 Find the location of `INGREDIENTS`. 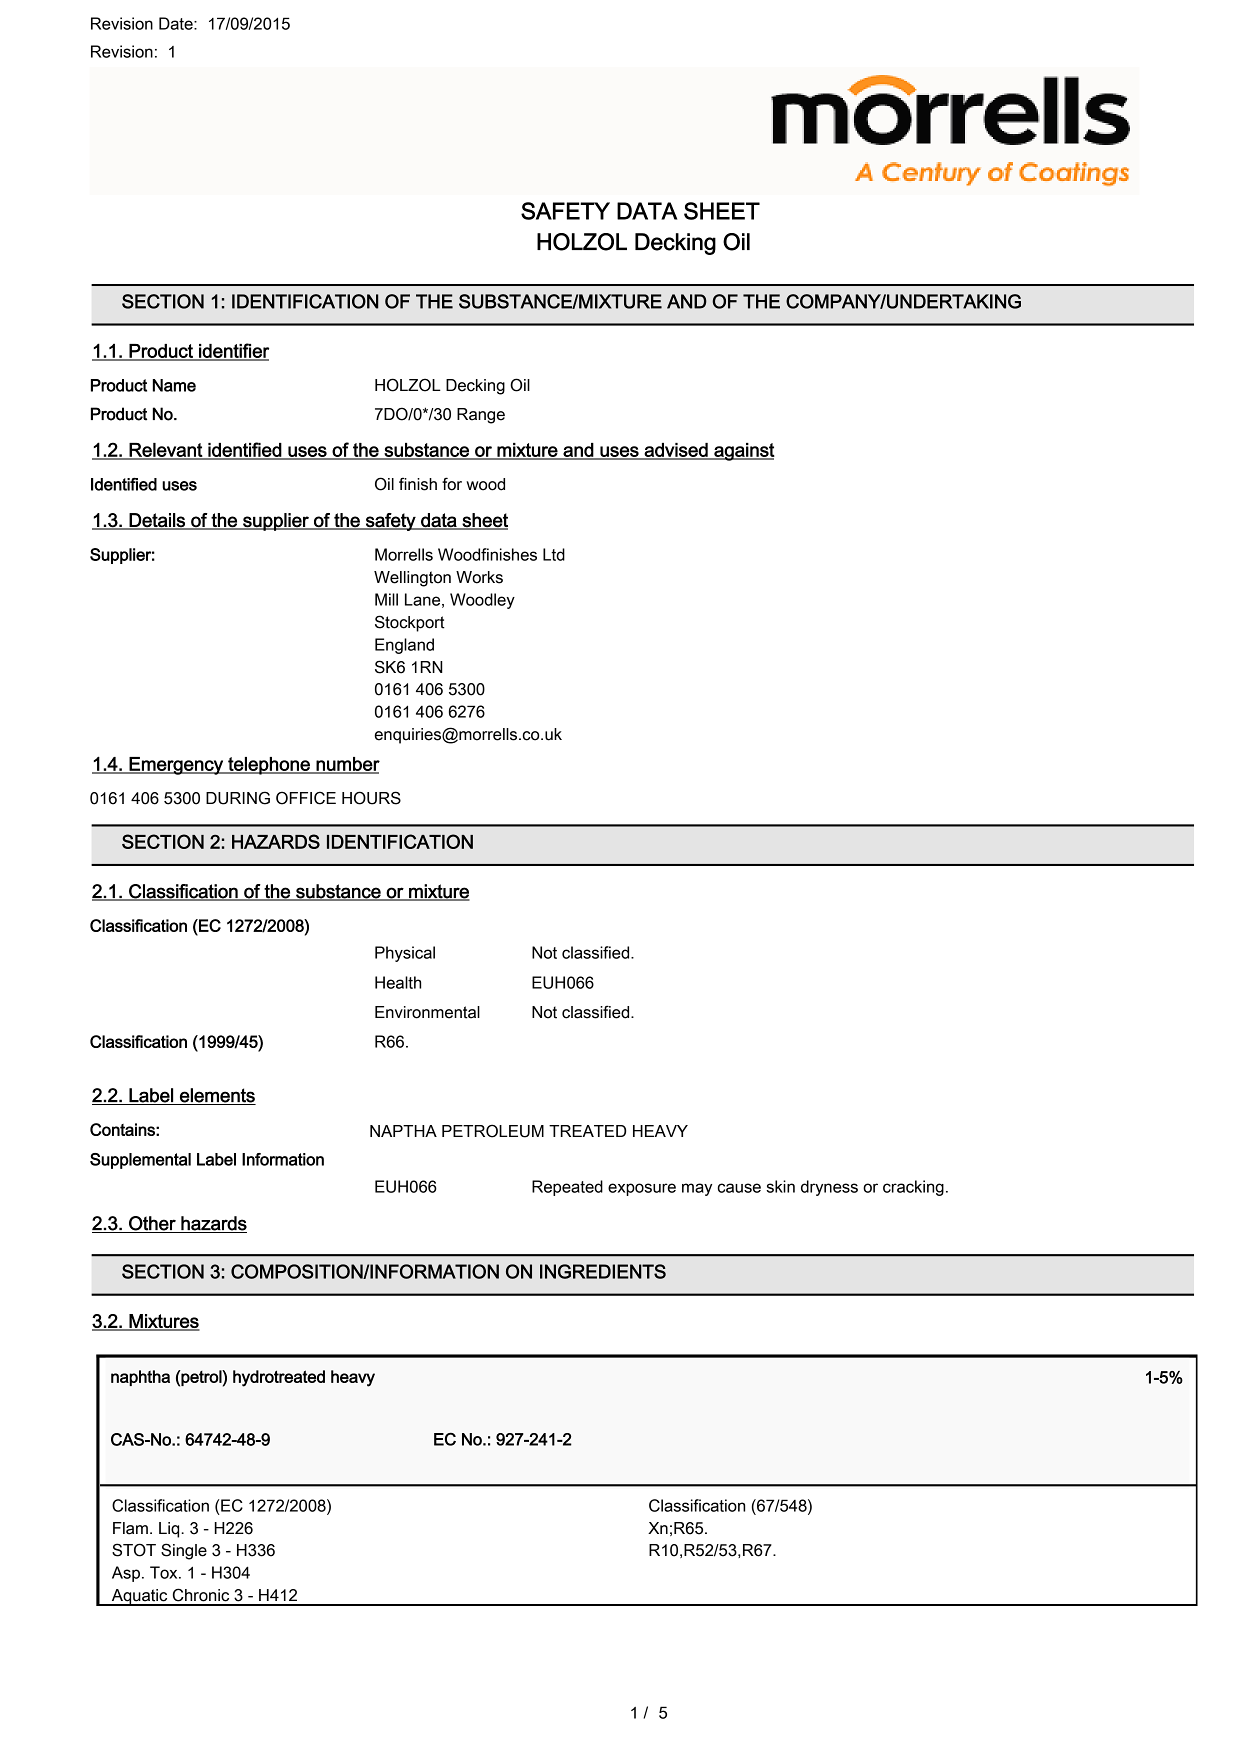

INGREDIENTS is located at coordinates (603, 1271).
